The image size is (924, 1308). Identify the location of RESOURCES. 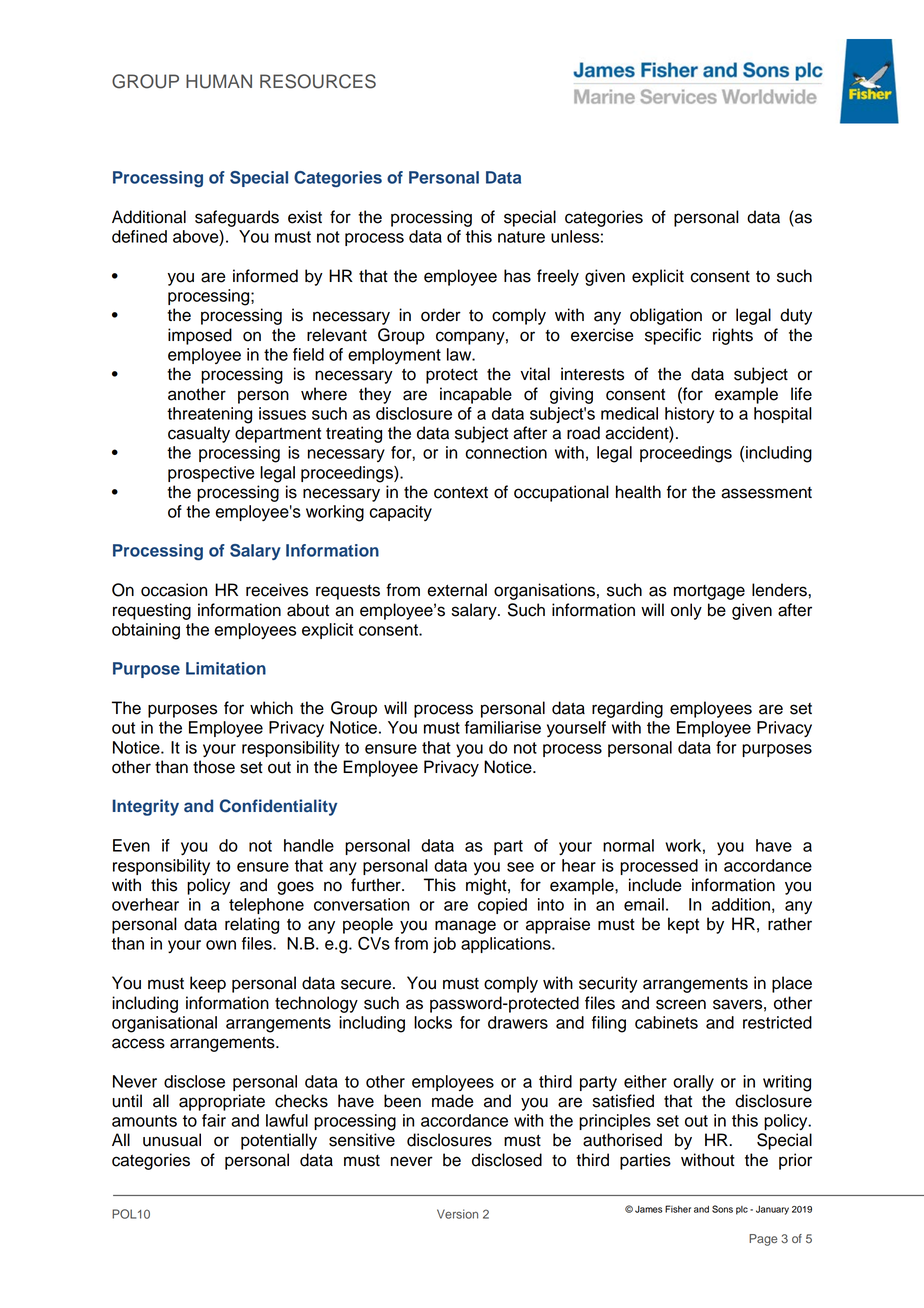
(318, 81).
